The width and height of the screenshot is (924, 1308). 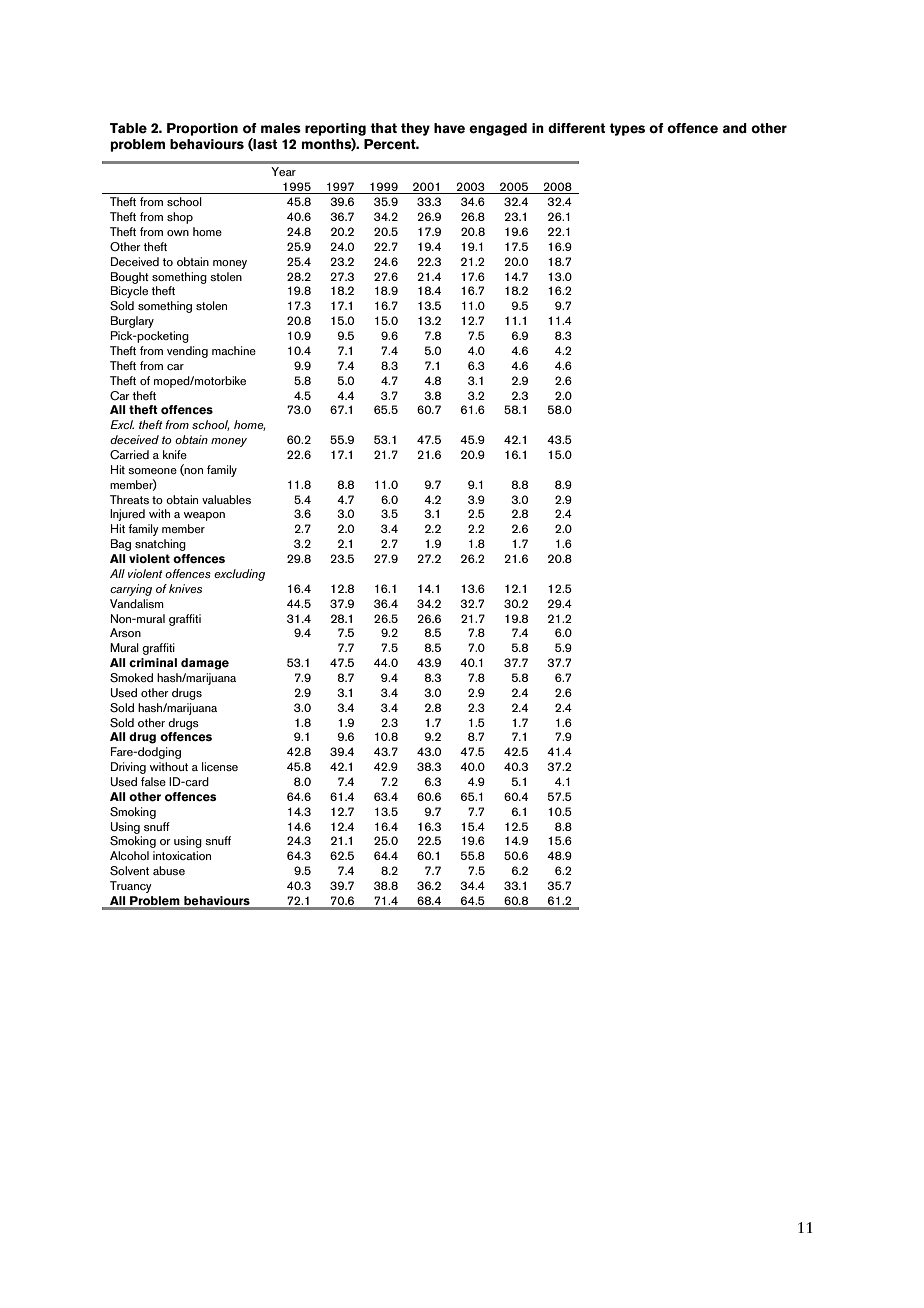 I want to click on intoxication, so click(x=182, y=855).
